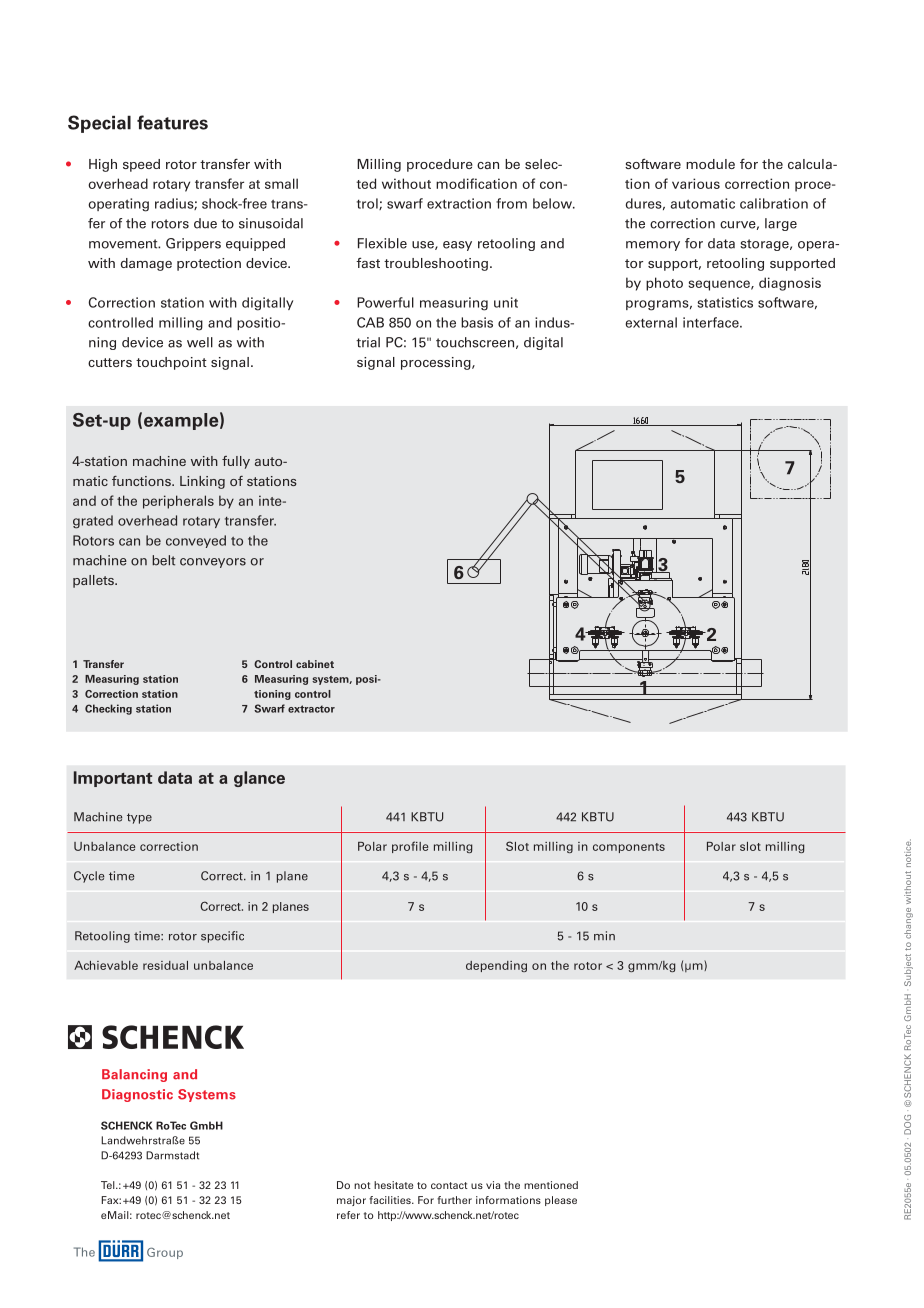  Describe the element at coordinates (165, 965) in the page. I see `residual` at that location.
